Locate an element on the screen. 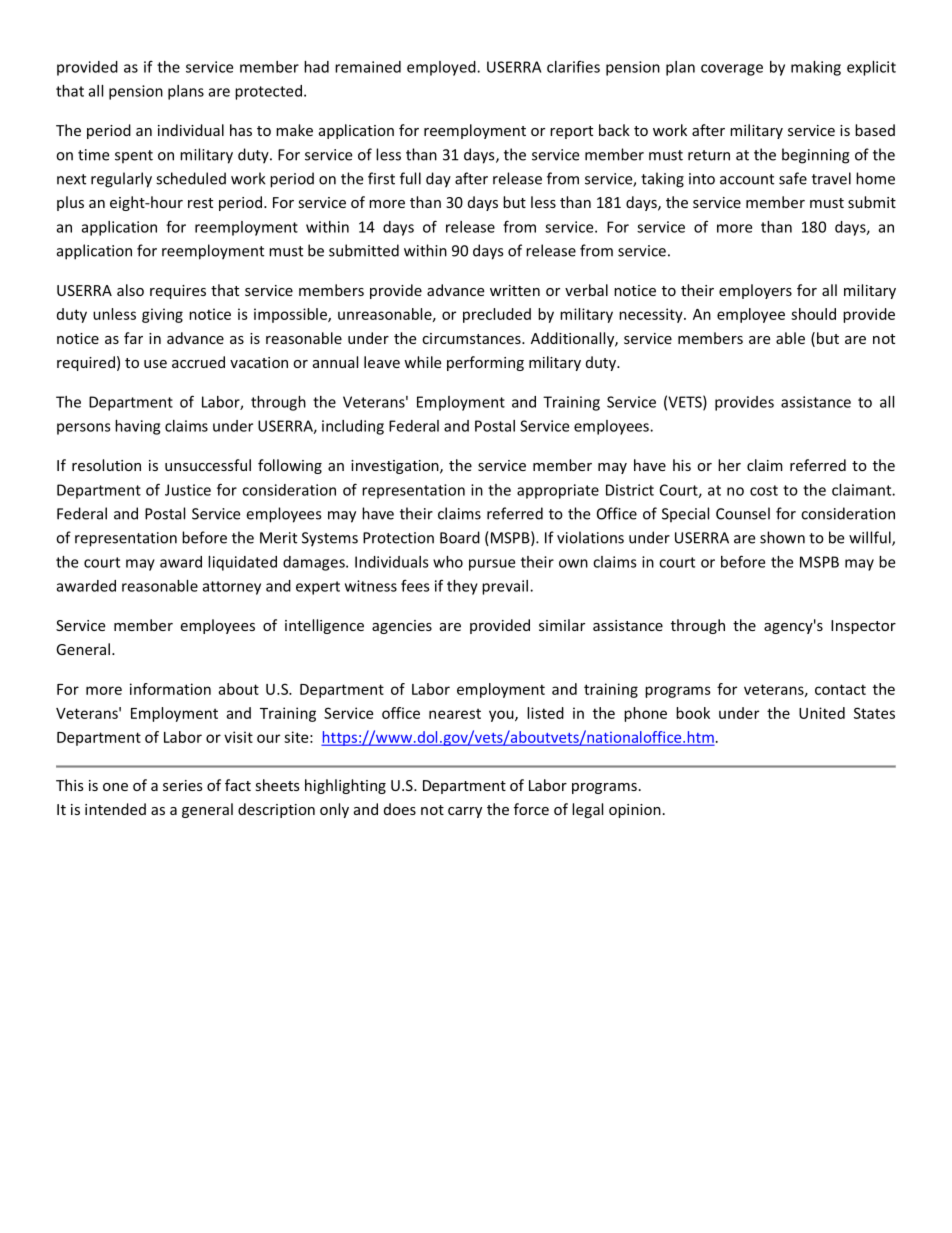 The height and width of the screenshot is (1233, 952). employed is located at coordinates (442, 68).
